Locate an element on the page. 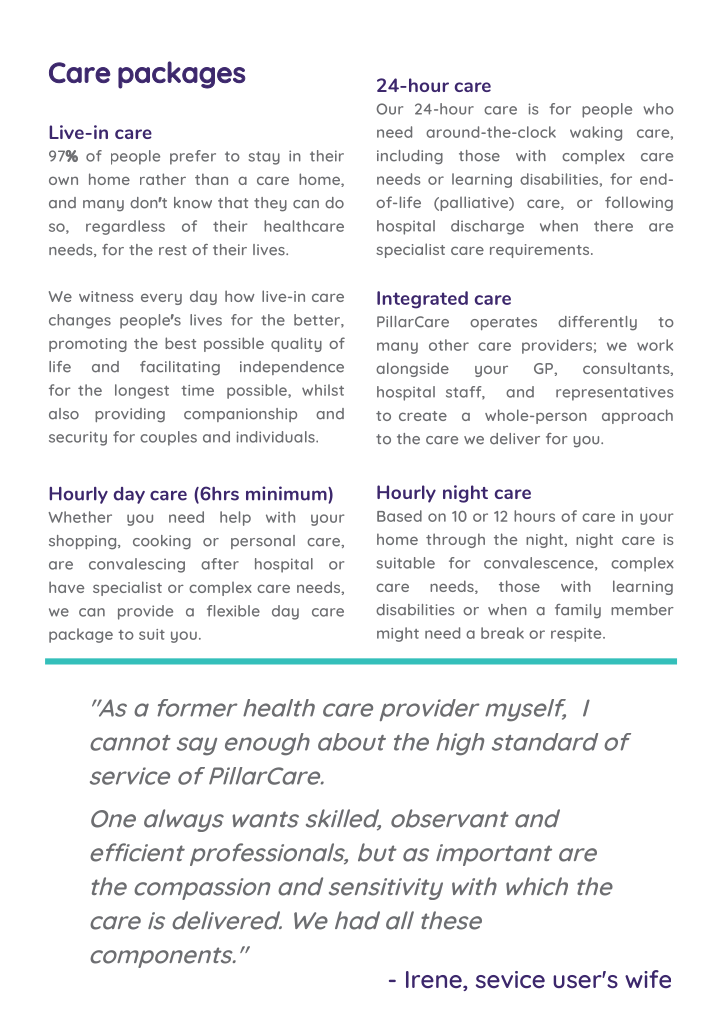 The width and height of the image is (722, 1027). wife is located at coordinates (648, 979).
